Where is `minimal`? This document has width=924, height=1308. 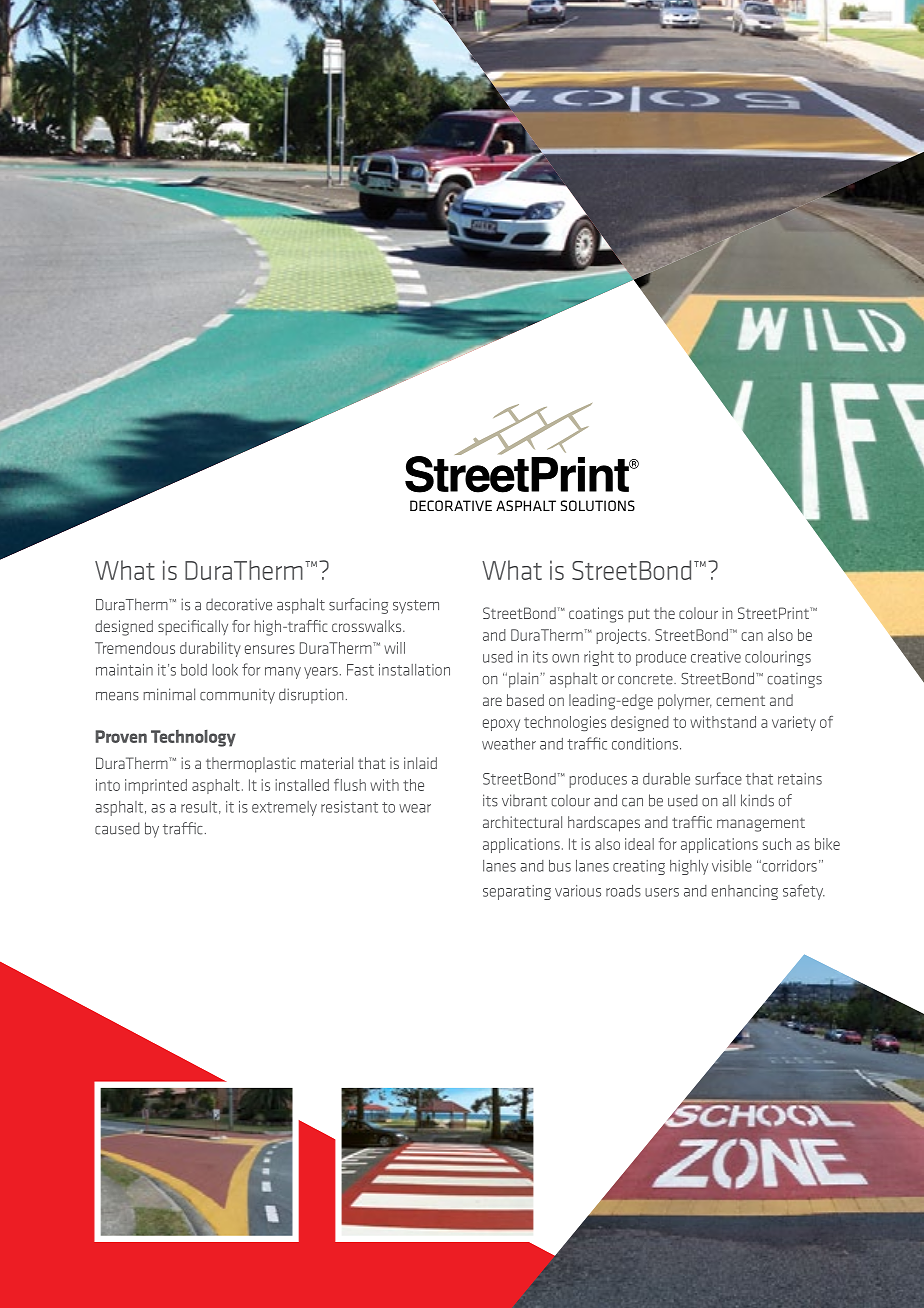 minimal is located at coordinates (169, 694).
